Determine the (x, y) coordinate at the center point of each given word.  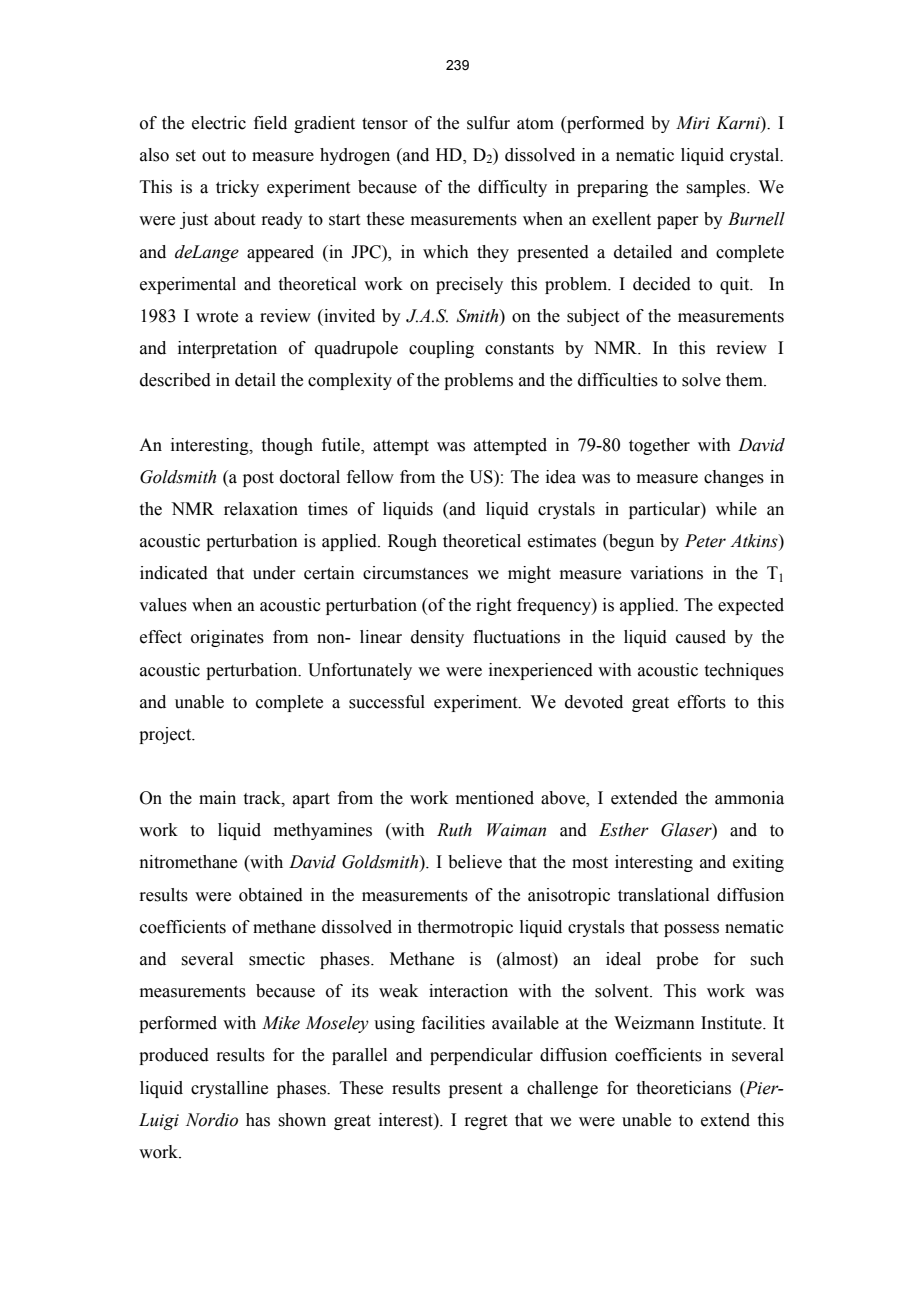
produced (174, 1056)
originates (227, 638)
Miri (693, 123)
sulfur (488, 123)
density (437, 638)
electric (219, 123)
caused (701, 637)
